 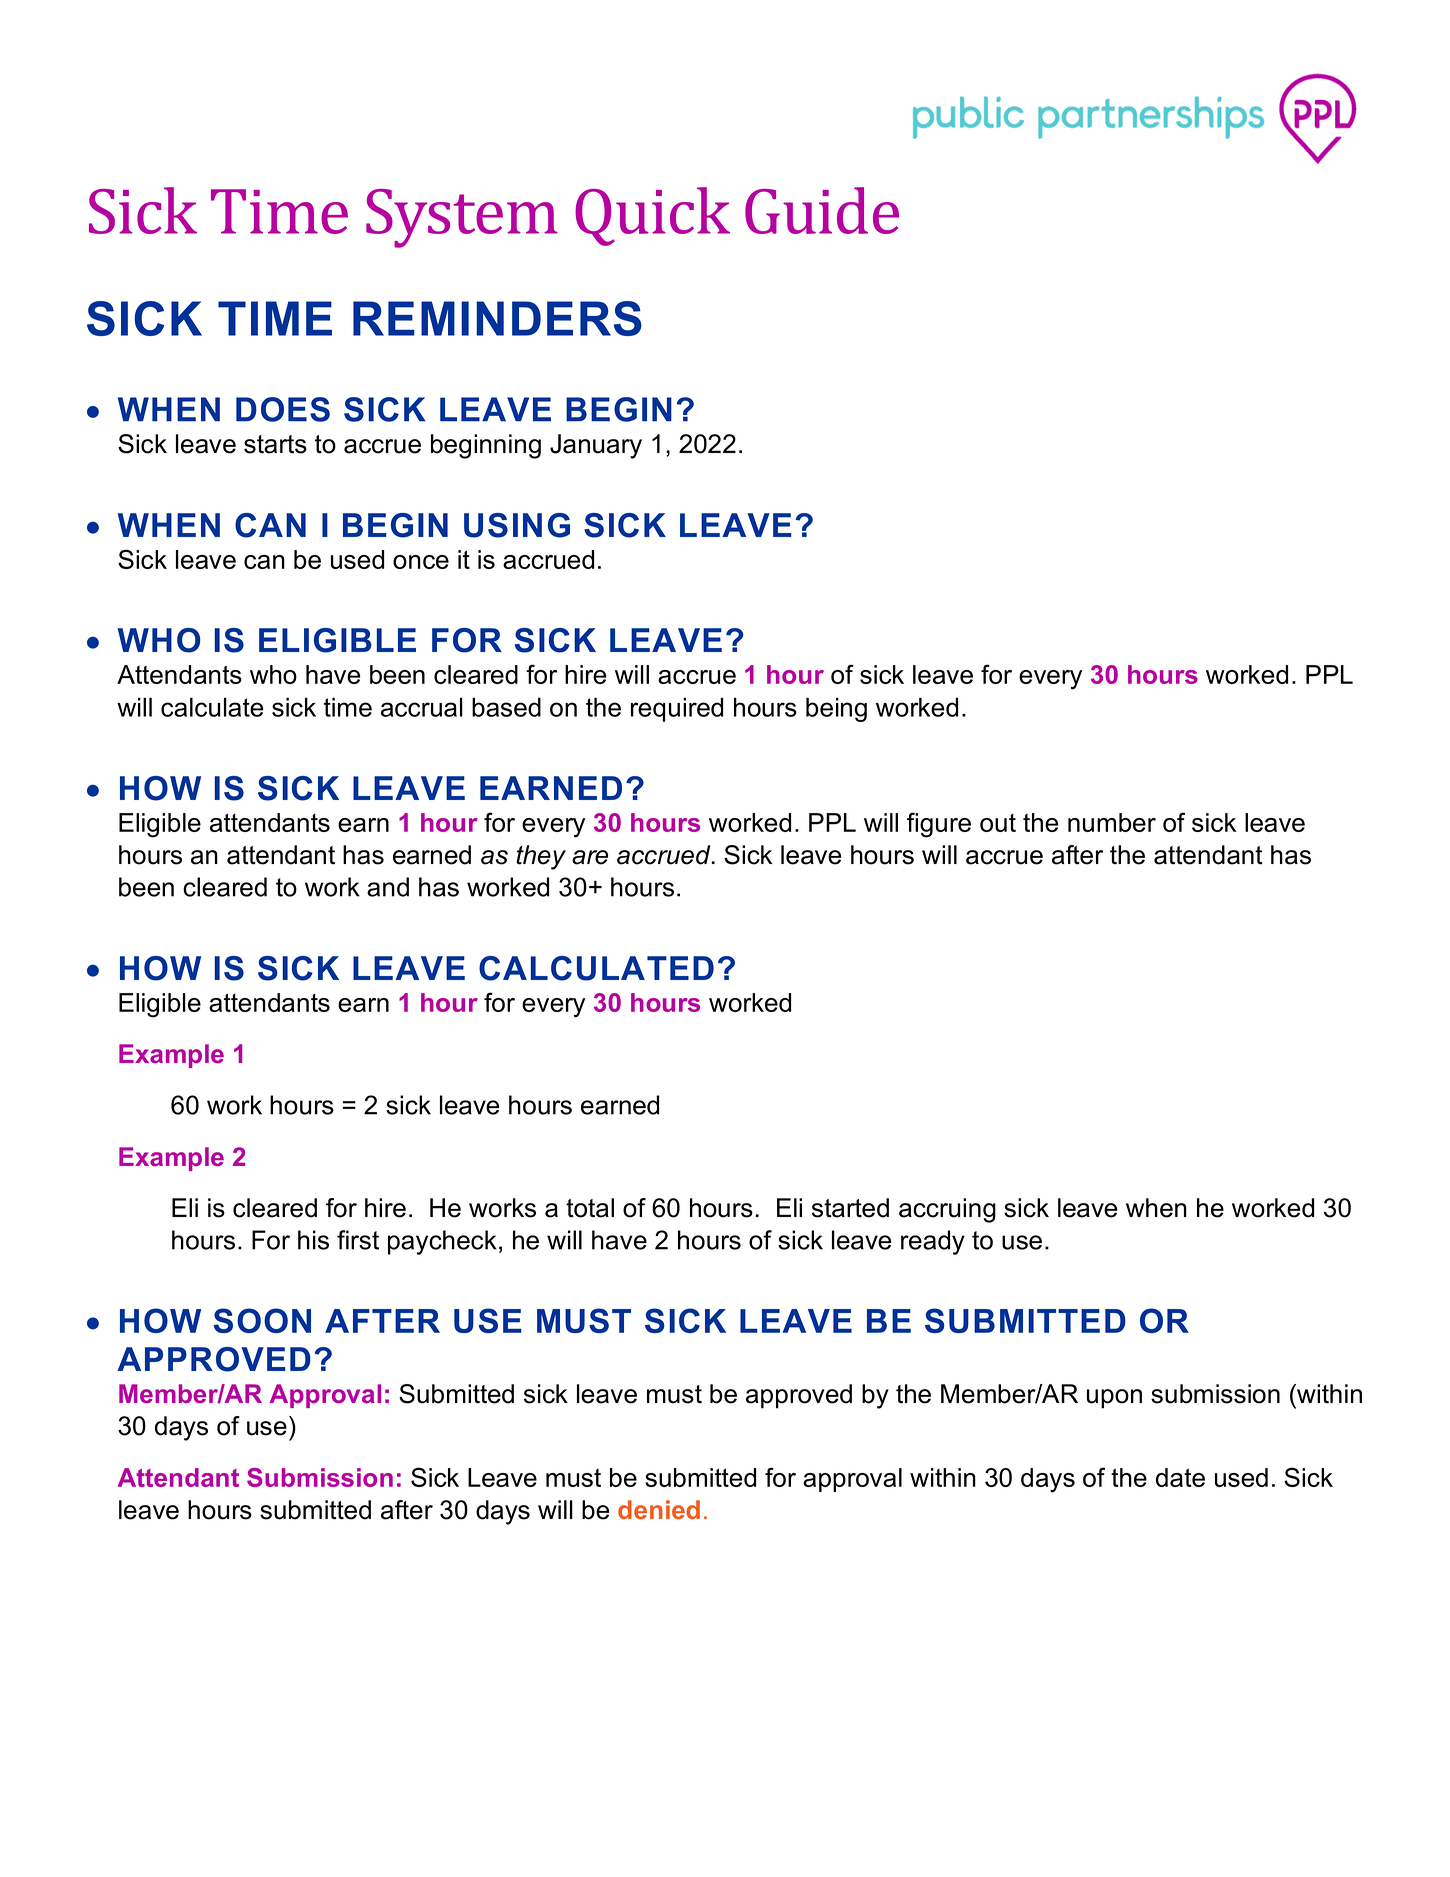 What do you see at coordinates (659, 1509) in the image?
I see `denied` at bounding box center [659, 1509].
